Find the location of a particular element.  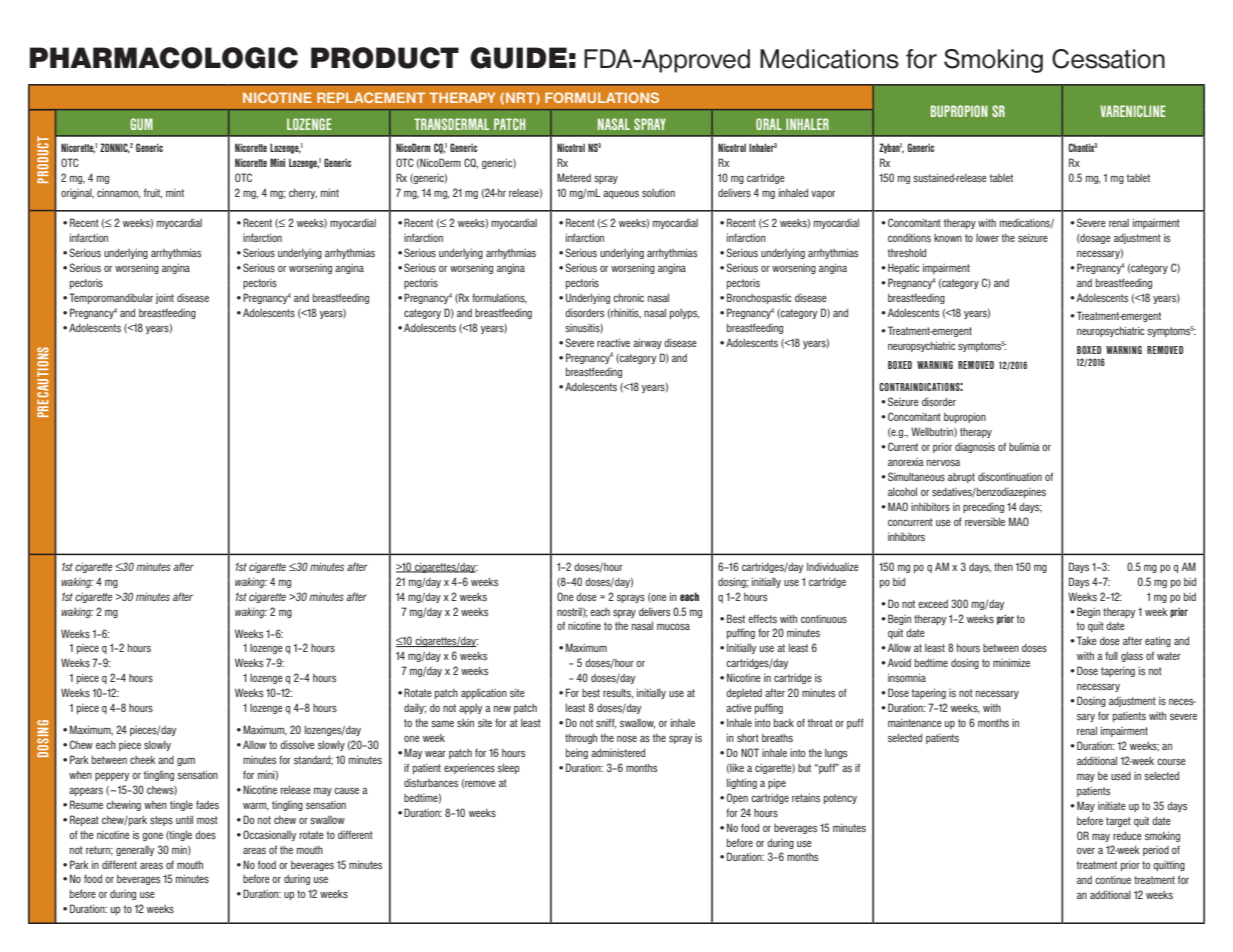

joint is located at coordinates (164, 299).
